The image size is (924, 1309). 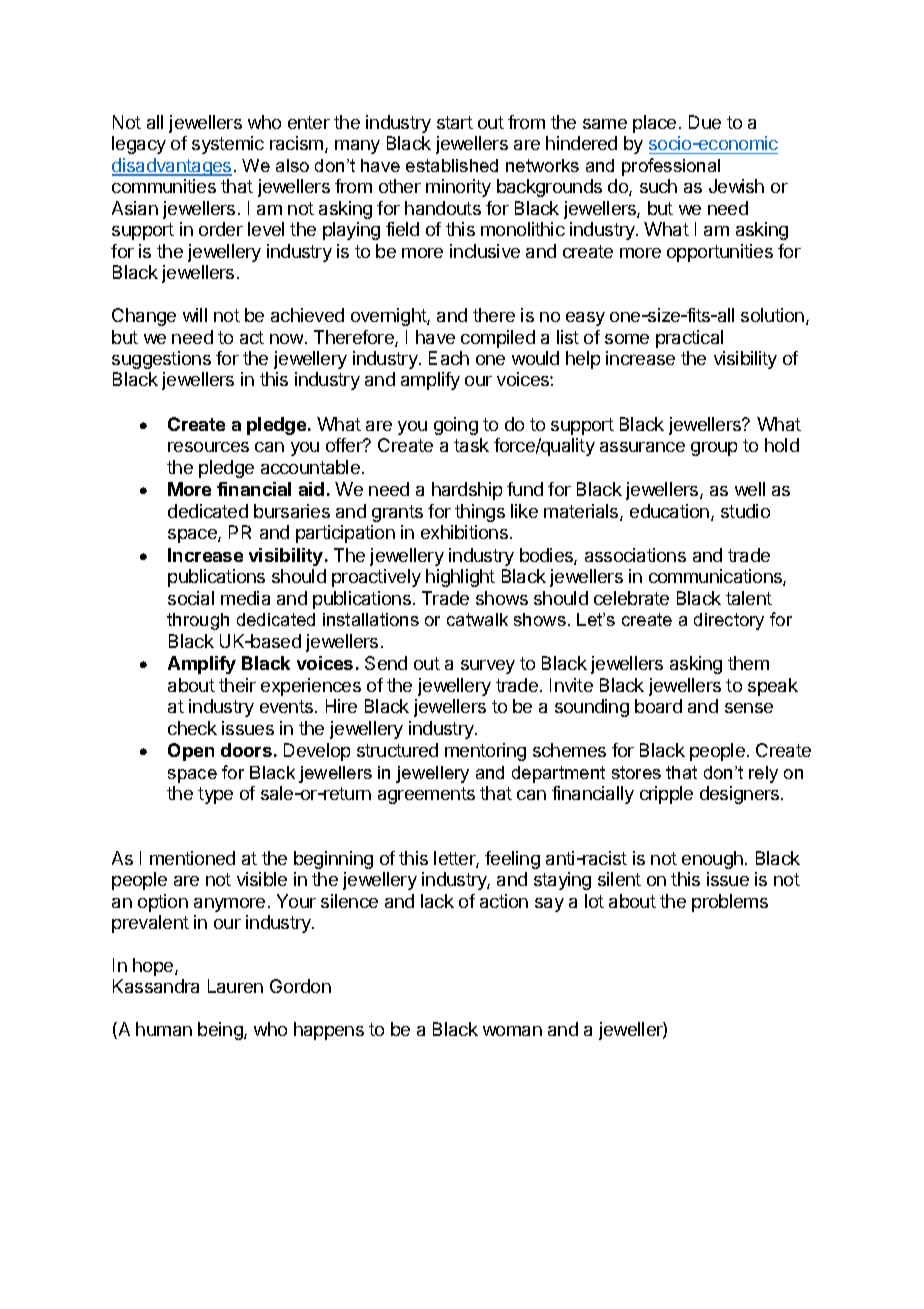 I want to click on established, so click(x=452, y=165).
